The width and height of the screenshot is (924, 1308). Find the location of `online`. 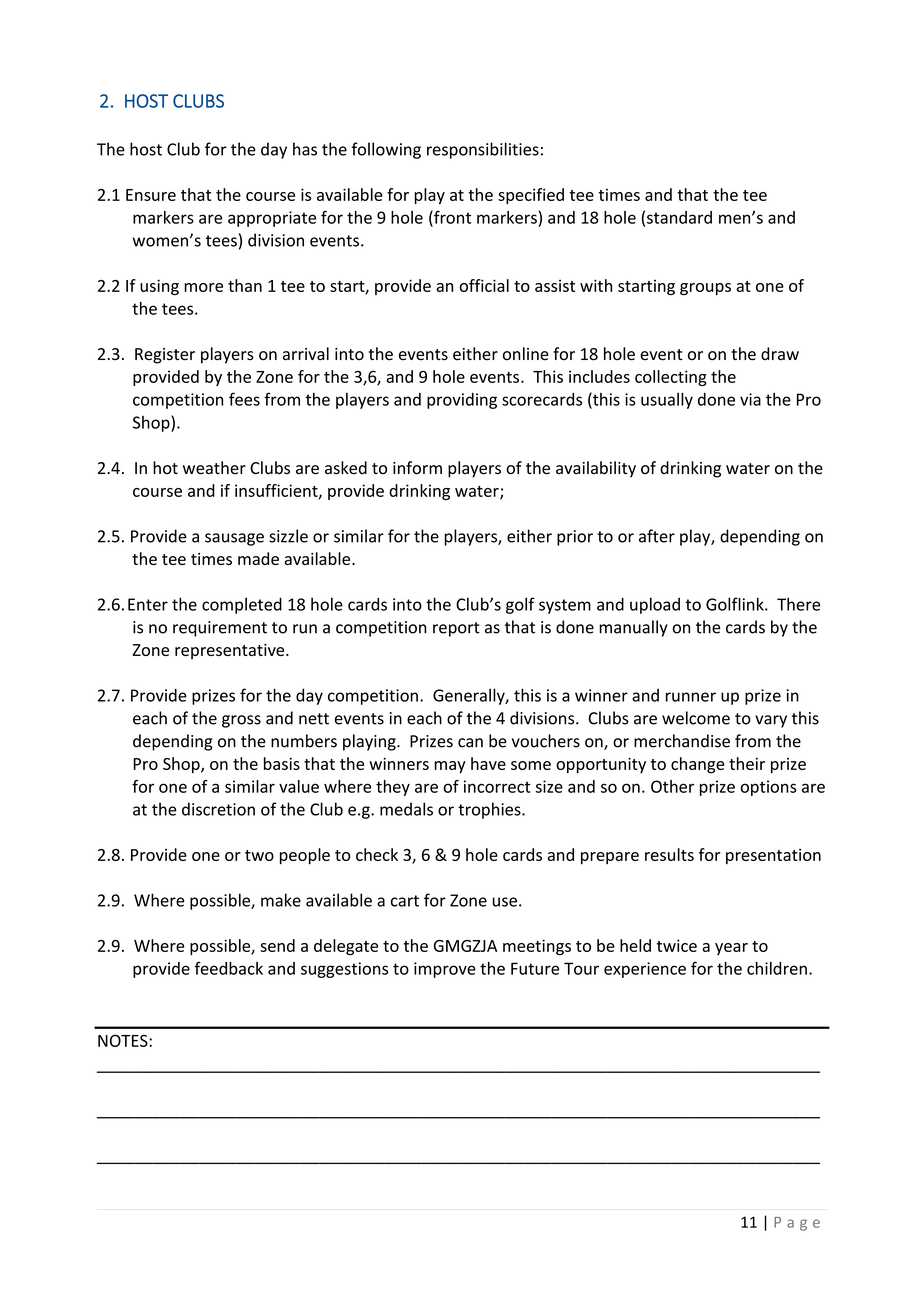

online is located at coordinates (526, 354).
